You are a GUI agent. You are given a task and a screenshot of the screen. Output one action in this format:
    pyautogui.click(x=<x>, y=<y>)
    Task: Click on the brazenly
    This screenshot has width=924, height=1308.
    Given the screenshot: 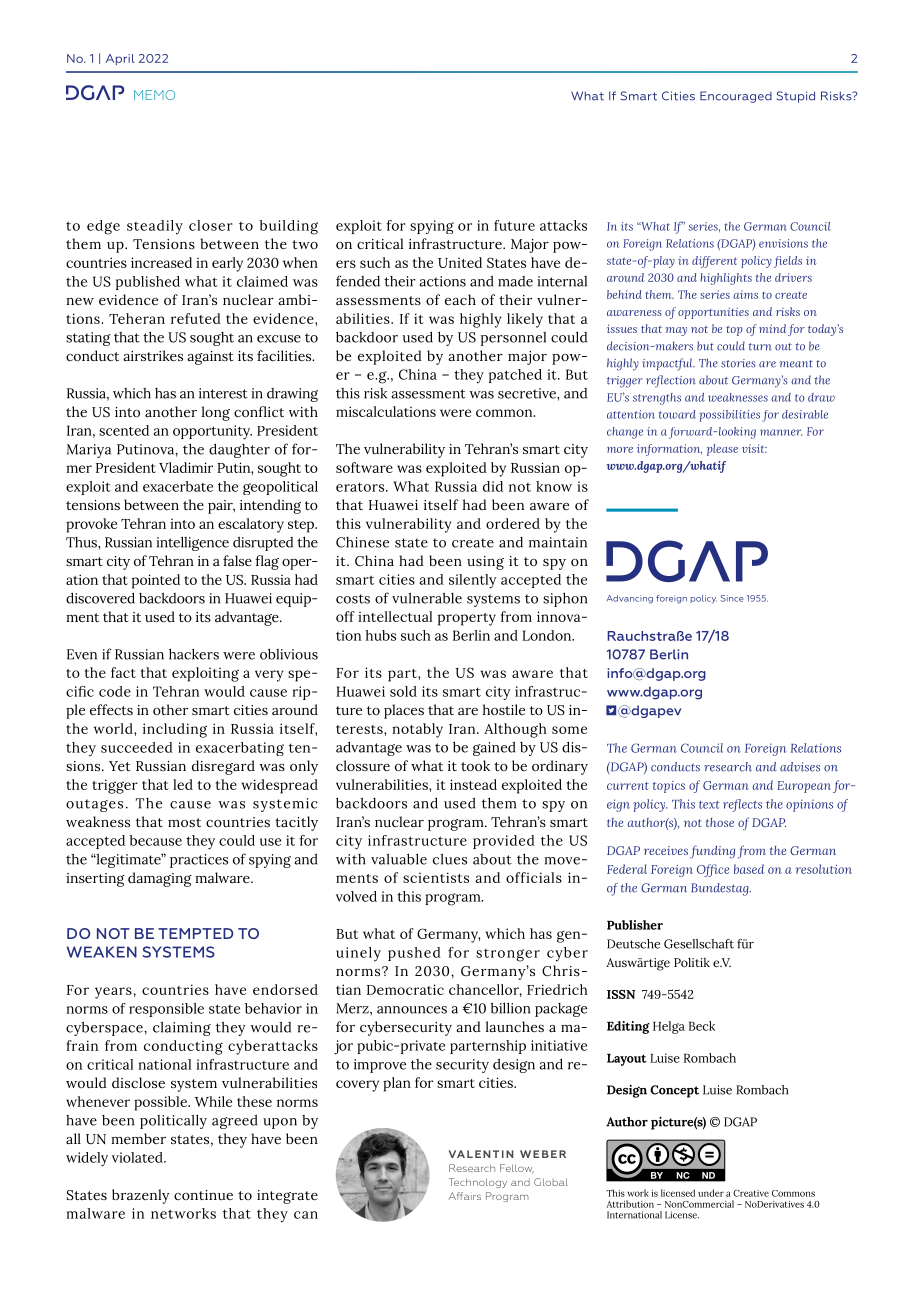 What is the action you would take?
    pyautogui.click(x=140, y=1196)
